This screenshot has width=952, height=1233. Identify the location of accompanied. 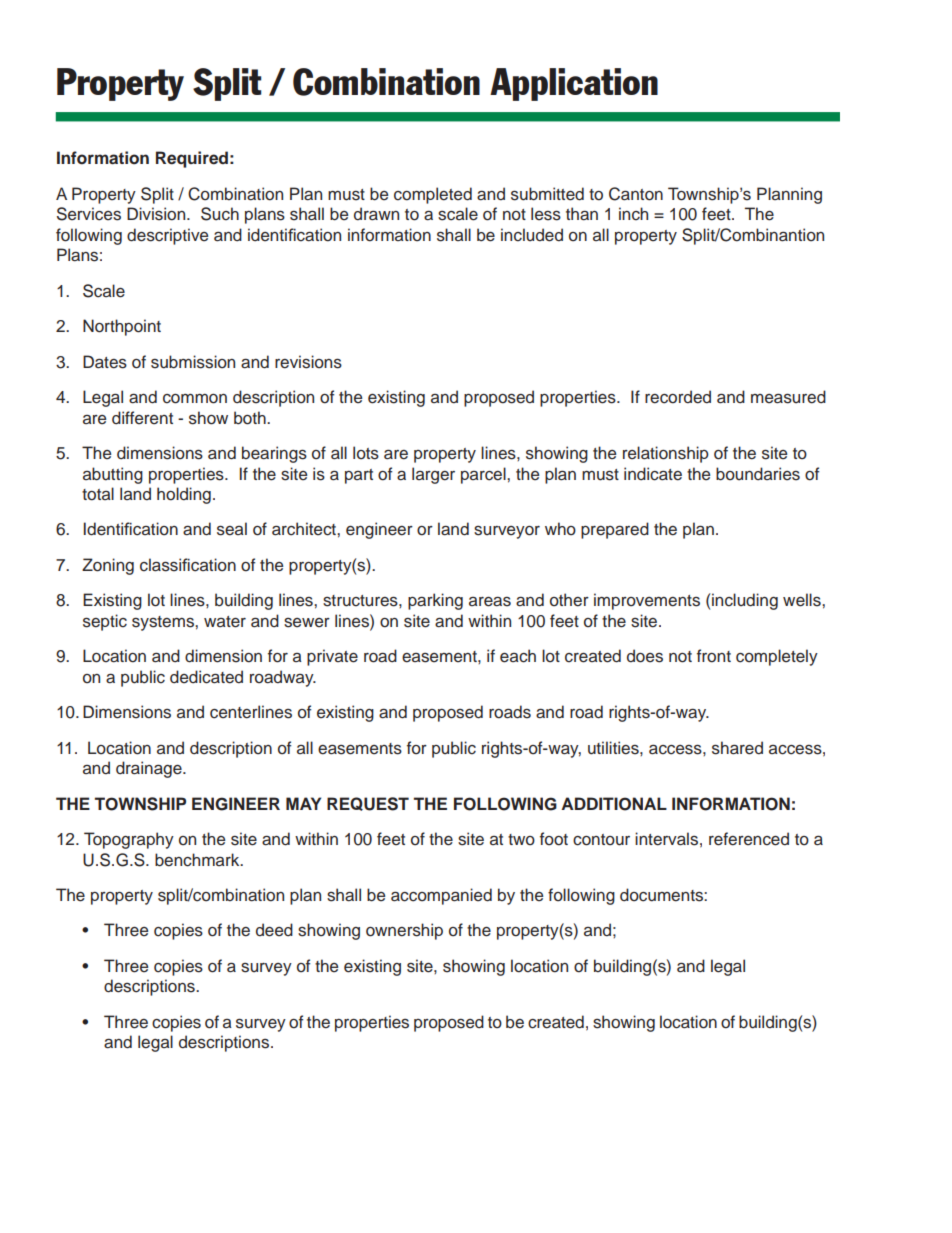
(441, 896).
